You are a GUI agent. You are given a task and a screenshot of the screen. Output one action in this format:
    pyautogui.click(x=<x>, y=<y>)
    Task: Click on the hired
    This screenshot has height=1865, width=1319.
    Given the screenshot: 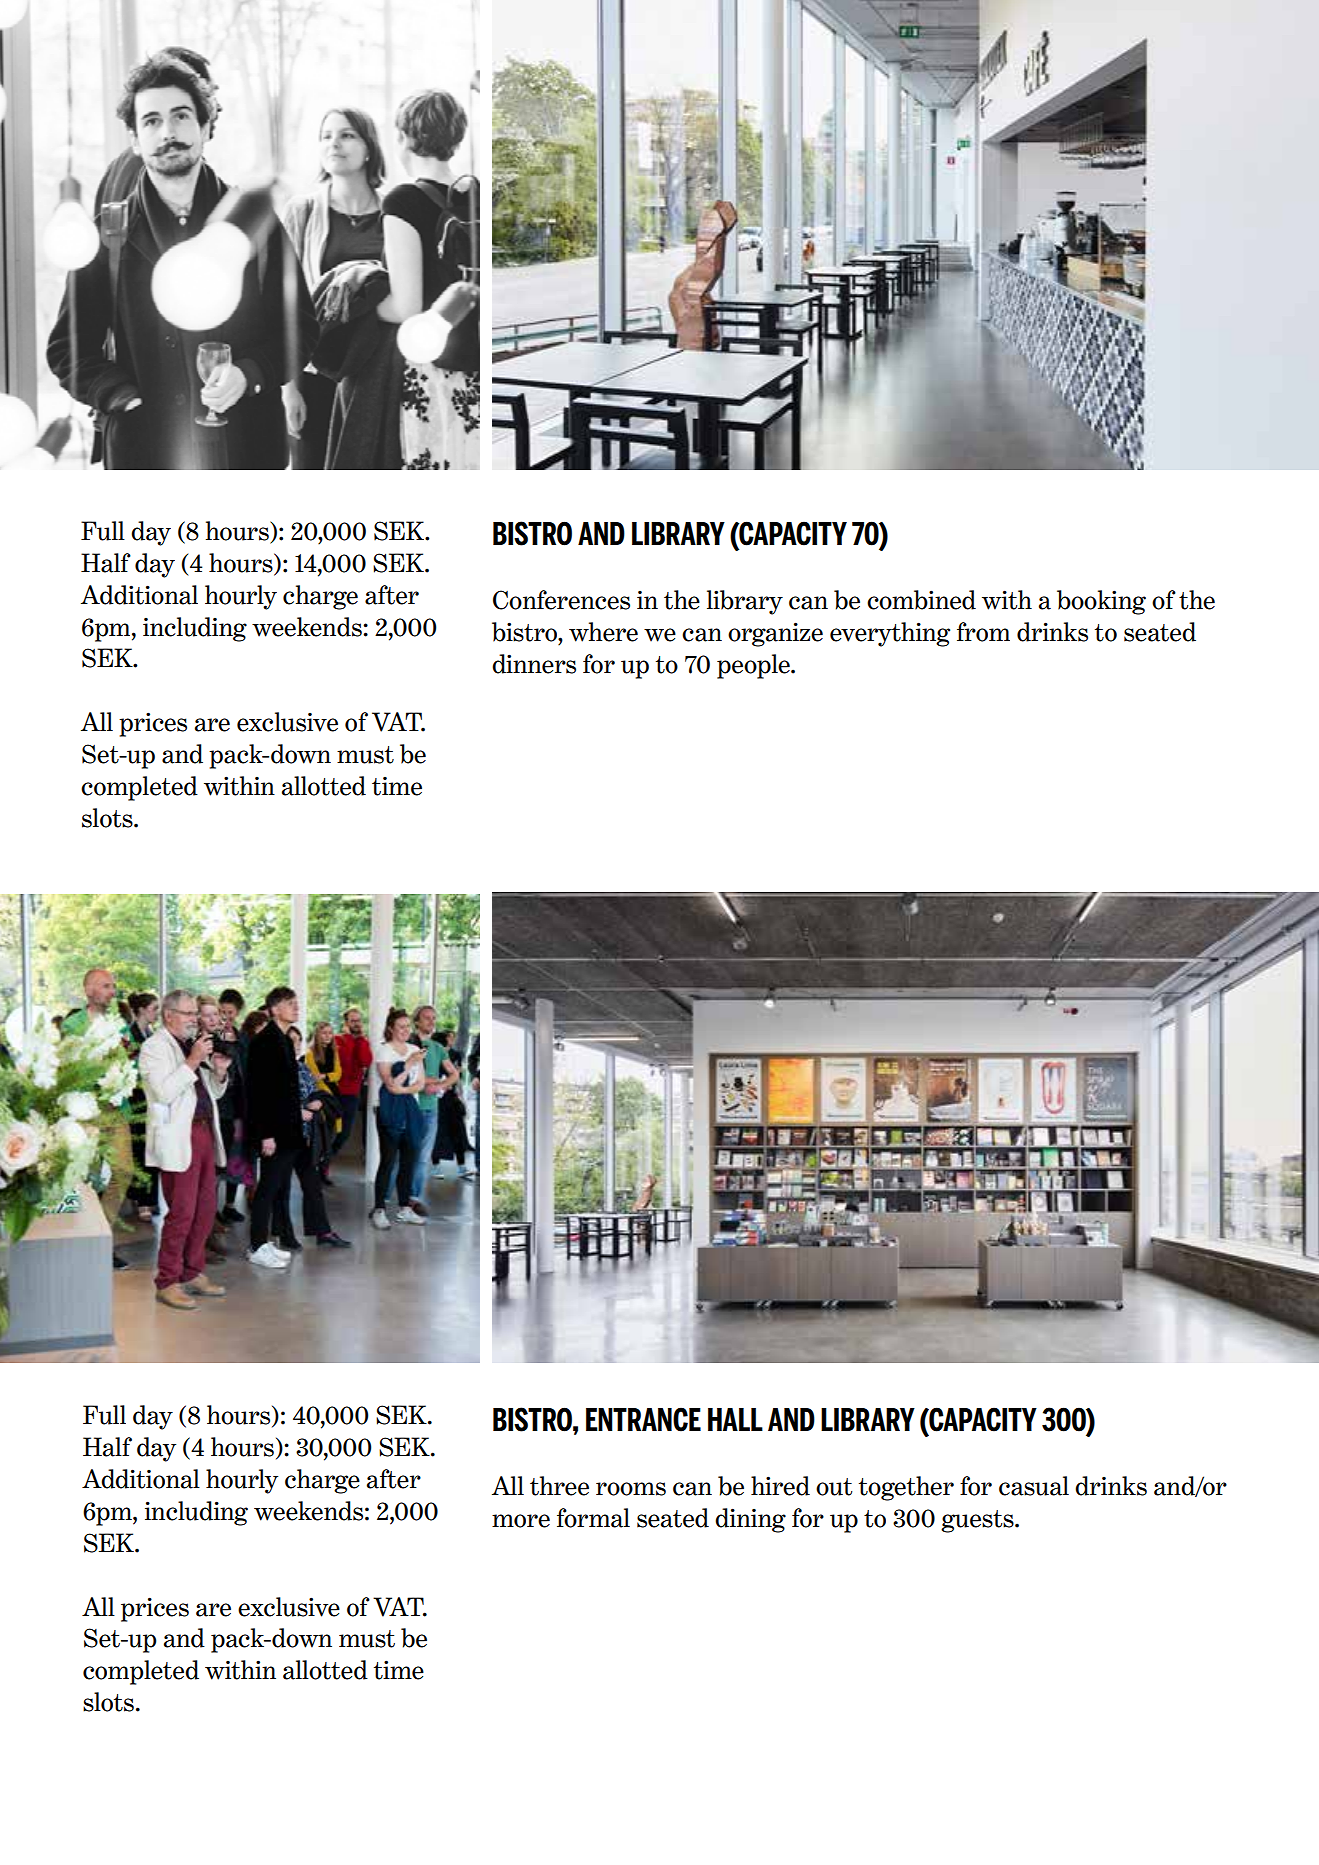 What is the action you would take?
    pyautogui.click(x=780, y=1486)
